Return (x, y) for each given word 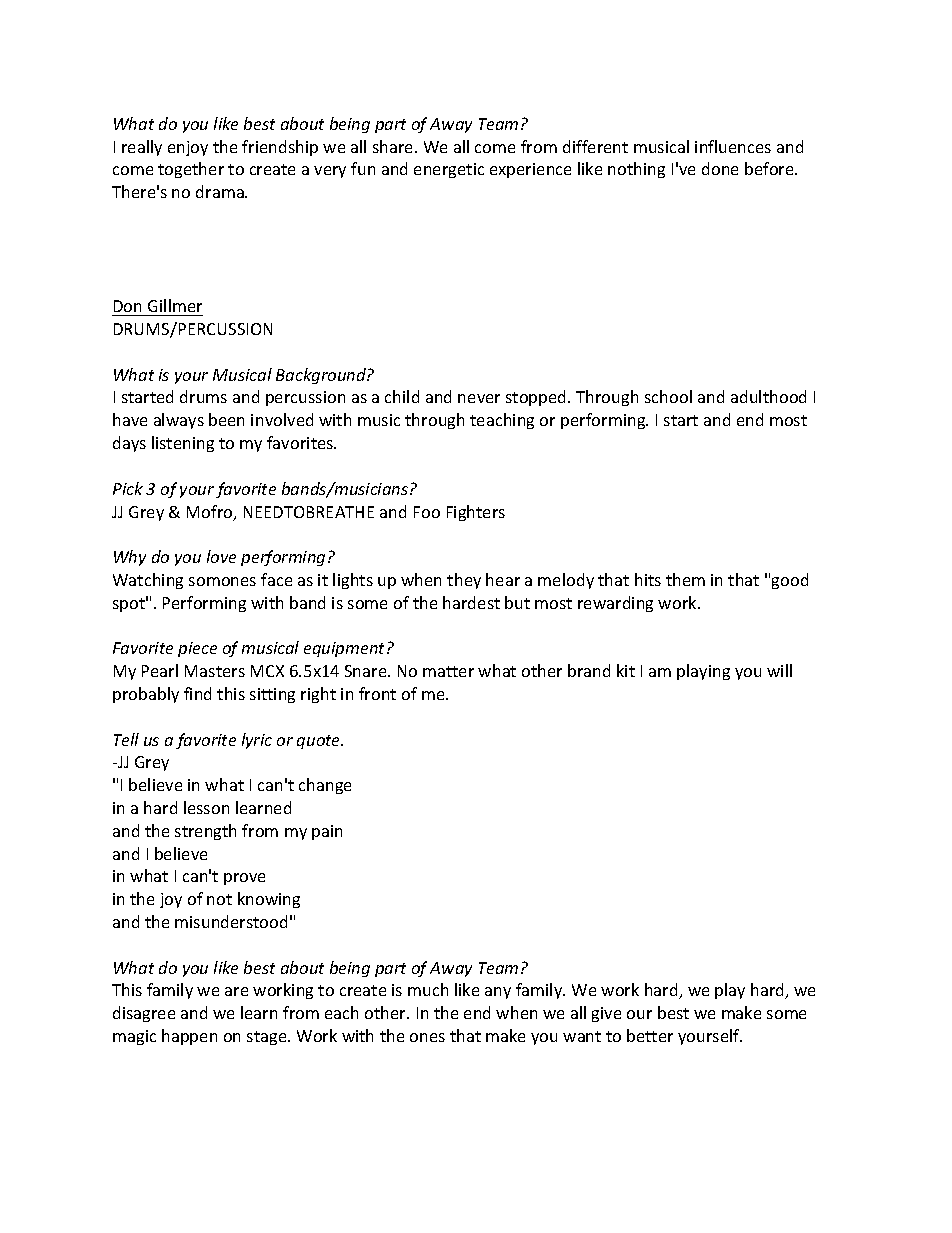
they (464, 581)
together (191, 170)
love (221, 556)
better (650, 1035)
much (428, 989)
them (685, 579)
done (720, 168)
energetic (449, 170)
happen (189, 1037)
